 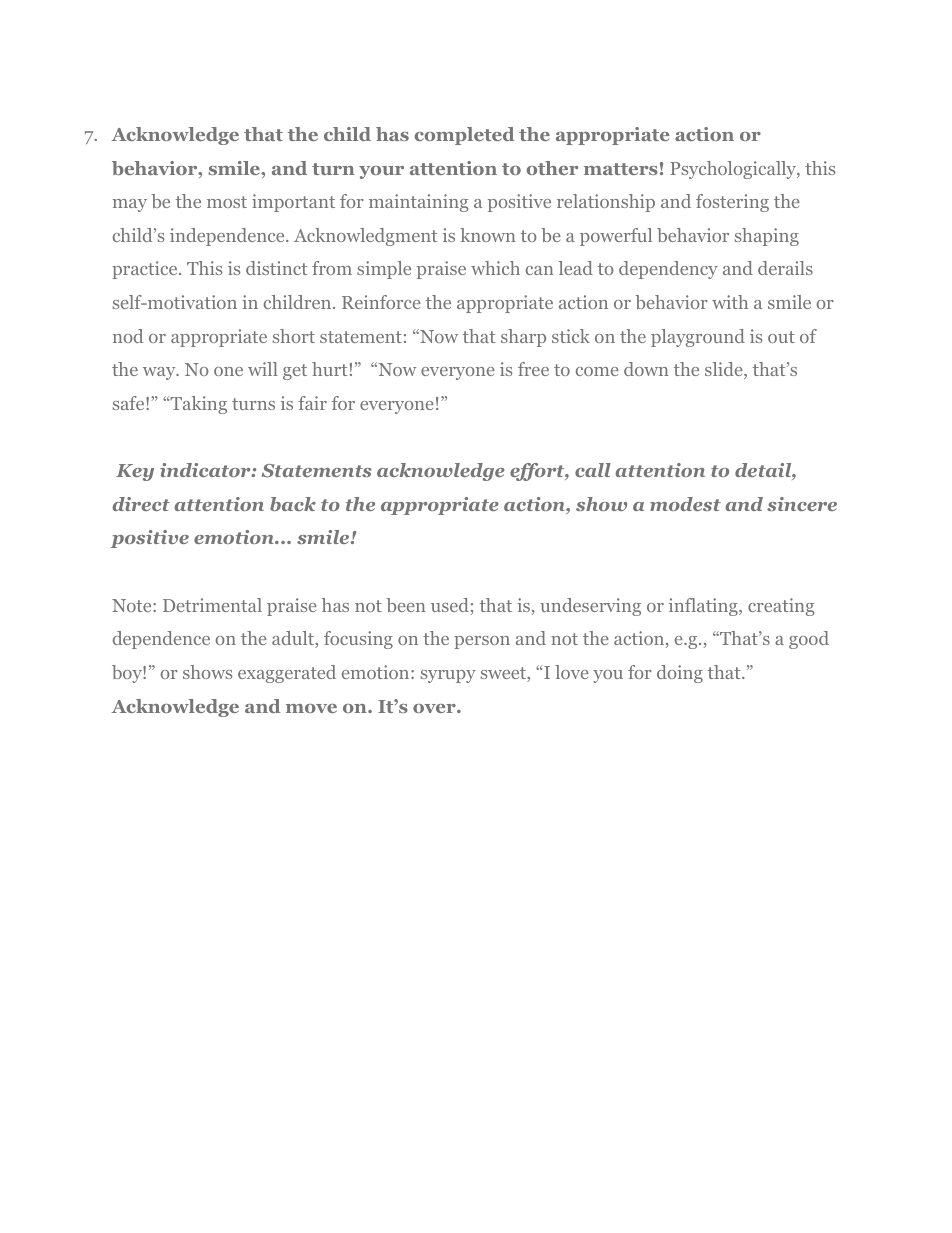 I want to click on sharp, so click(x=523, y=338).
